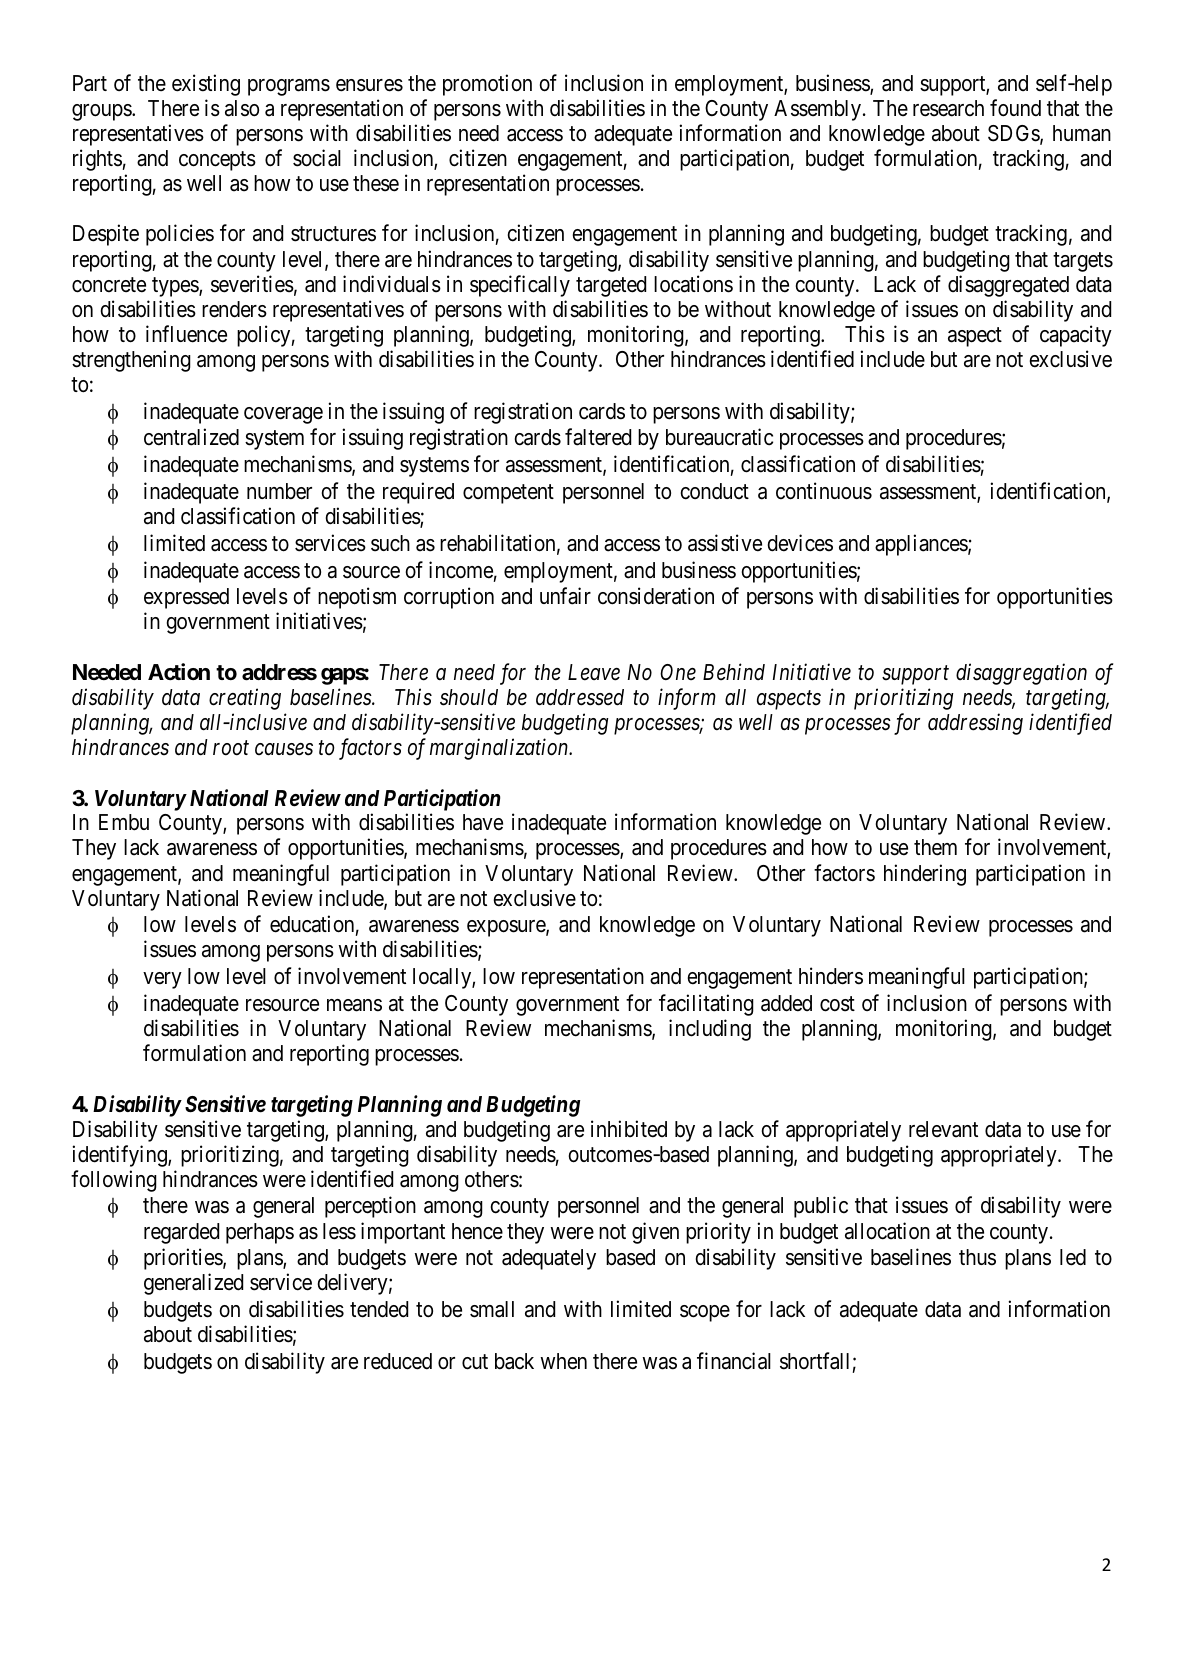 This page has width=1183, height=1672. Describe the element at coordinates (563, 1361) in the page. I see `when` at that location.
